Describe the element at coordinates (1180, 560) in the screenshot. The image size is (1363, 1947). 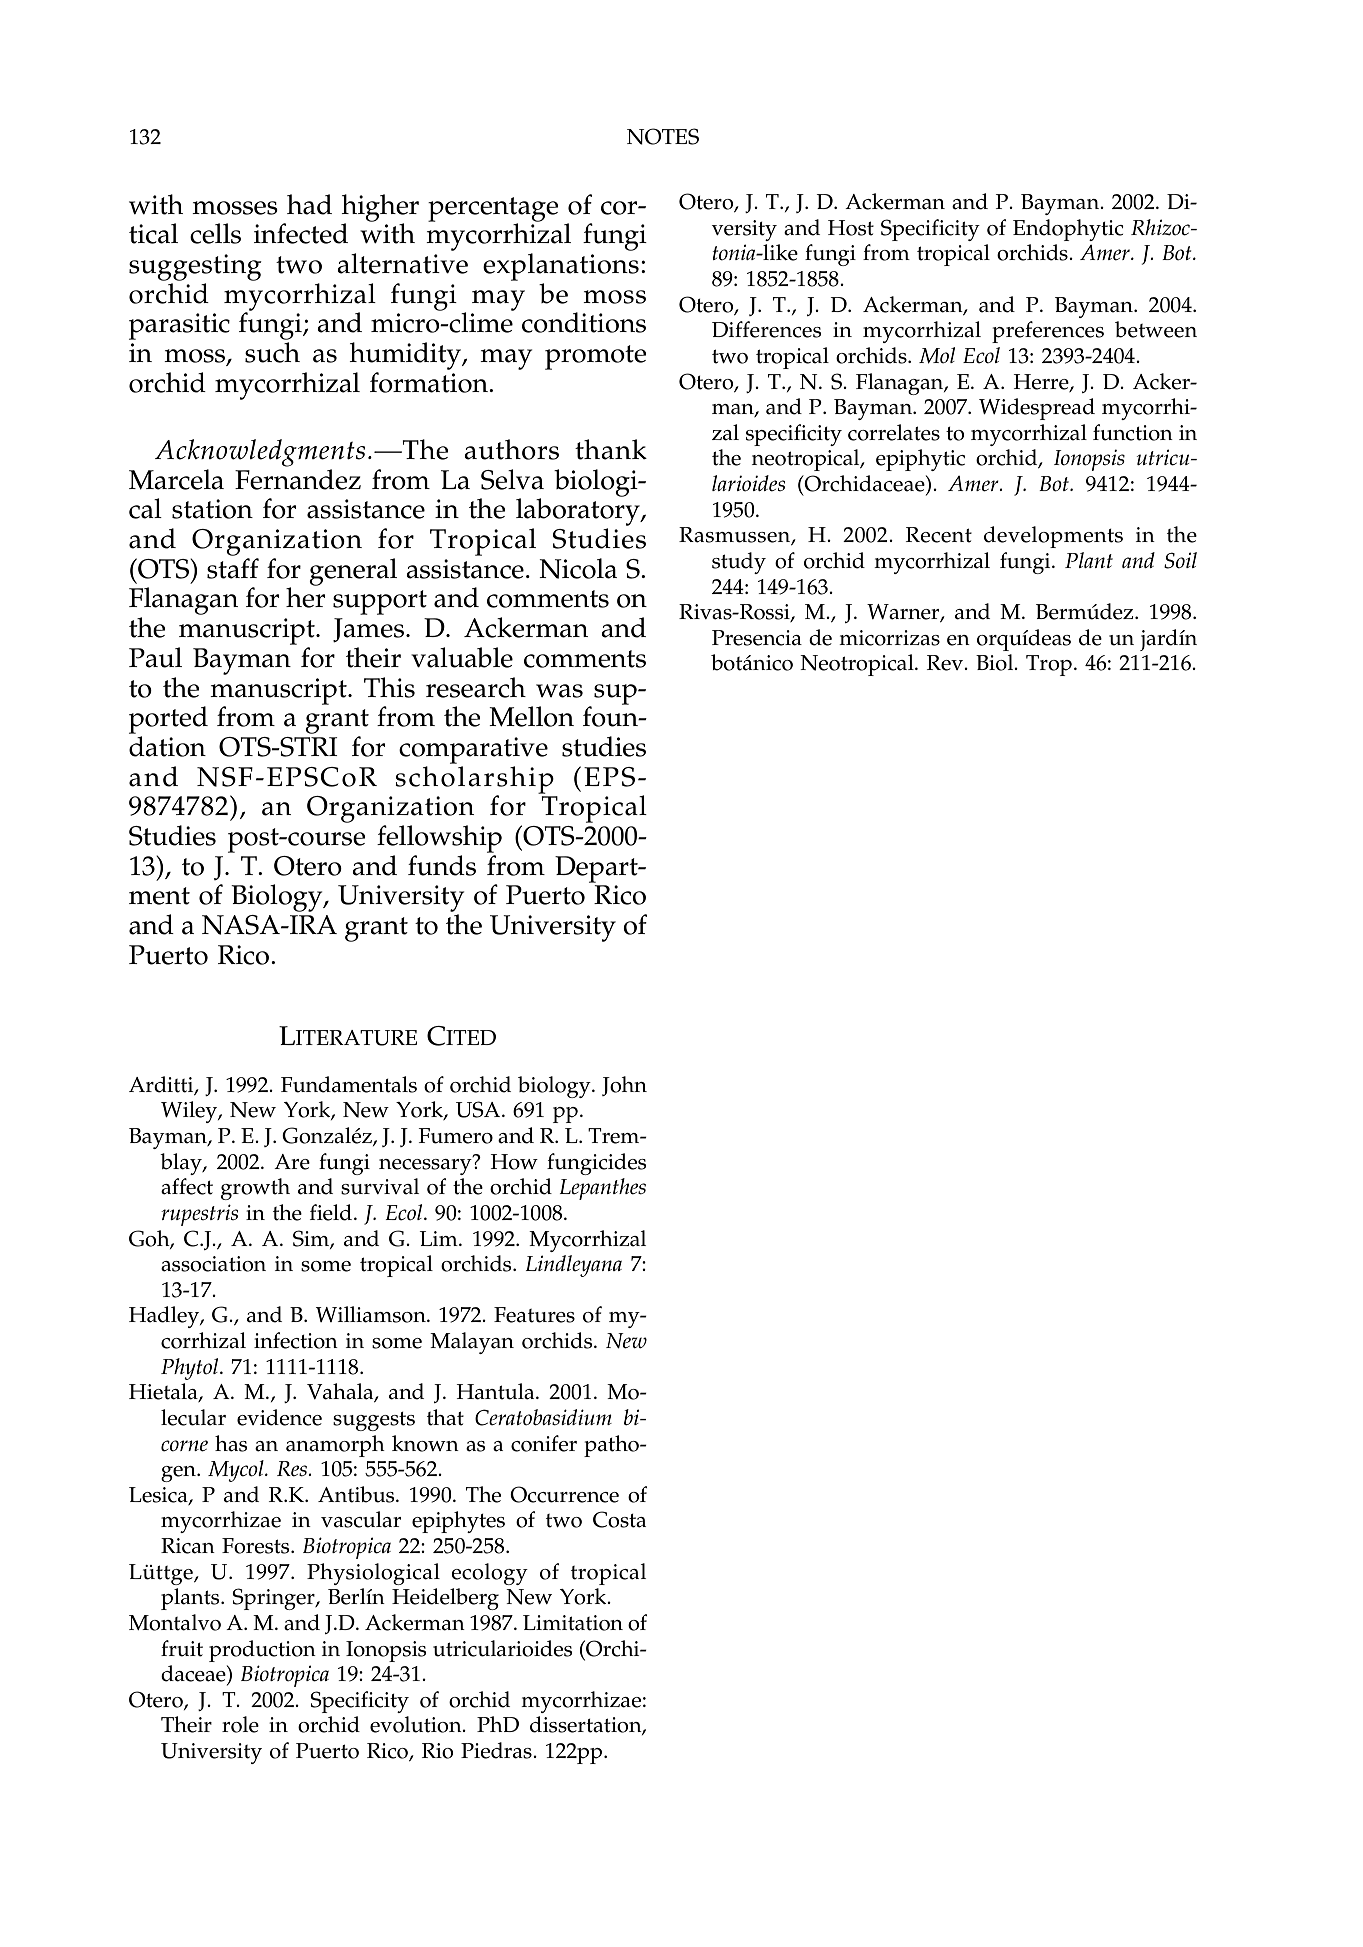
I see `Soil` at that location.
